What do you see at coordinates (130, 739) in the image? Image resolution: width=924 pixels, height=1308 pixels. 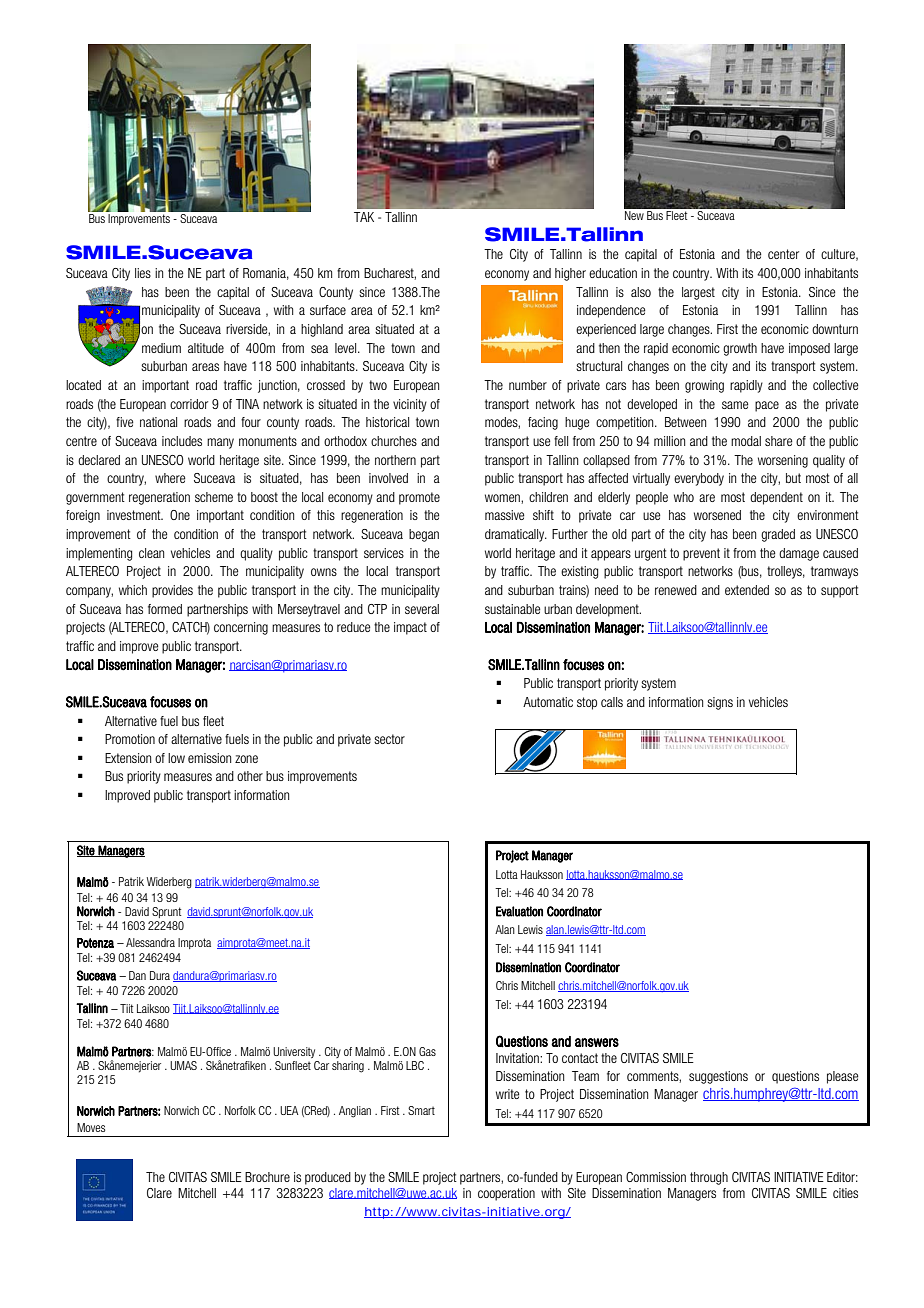 I see `Promotion` at bounding box center [130, 739].
